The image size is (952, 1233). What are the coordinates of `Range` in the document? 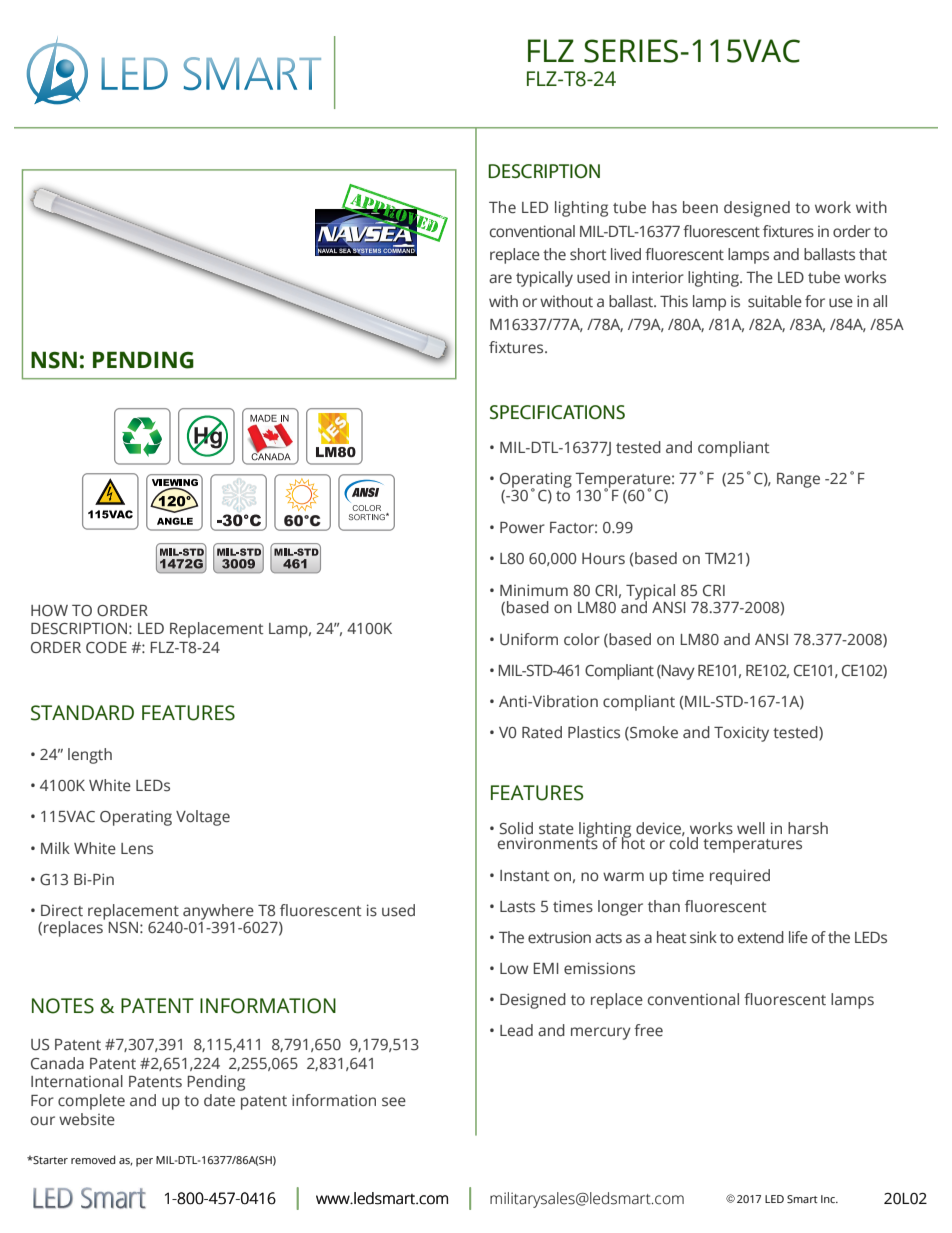 It's located at (798, 480).
